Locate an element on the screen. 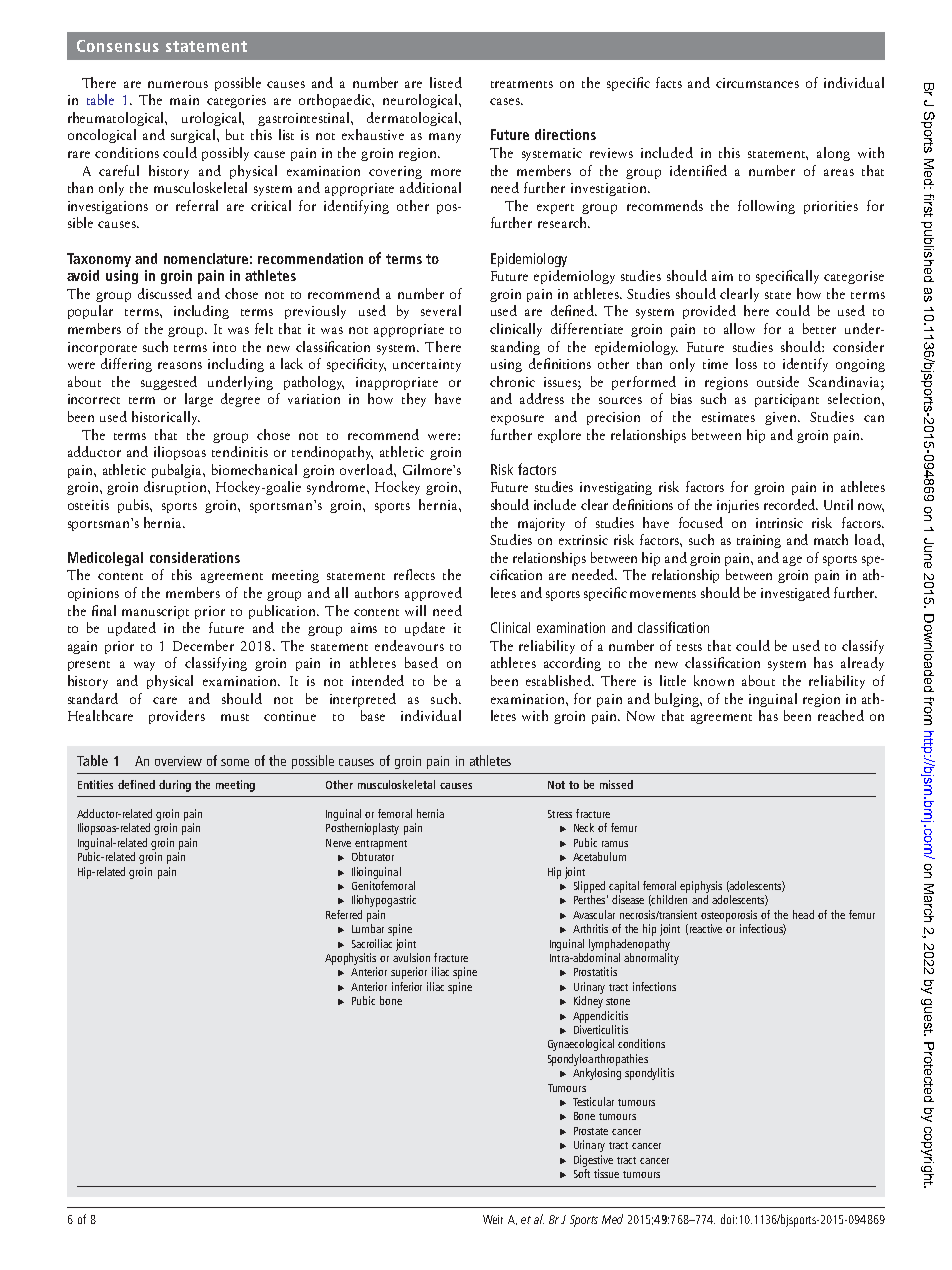  numerous is located at coordinates (178, 84).
